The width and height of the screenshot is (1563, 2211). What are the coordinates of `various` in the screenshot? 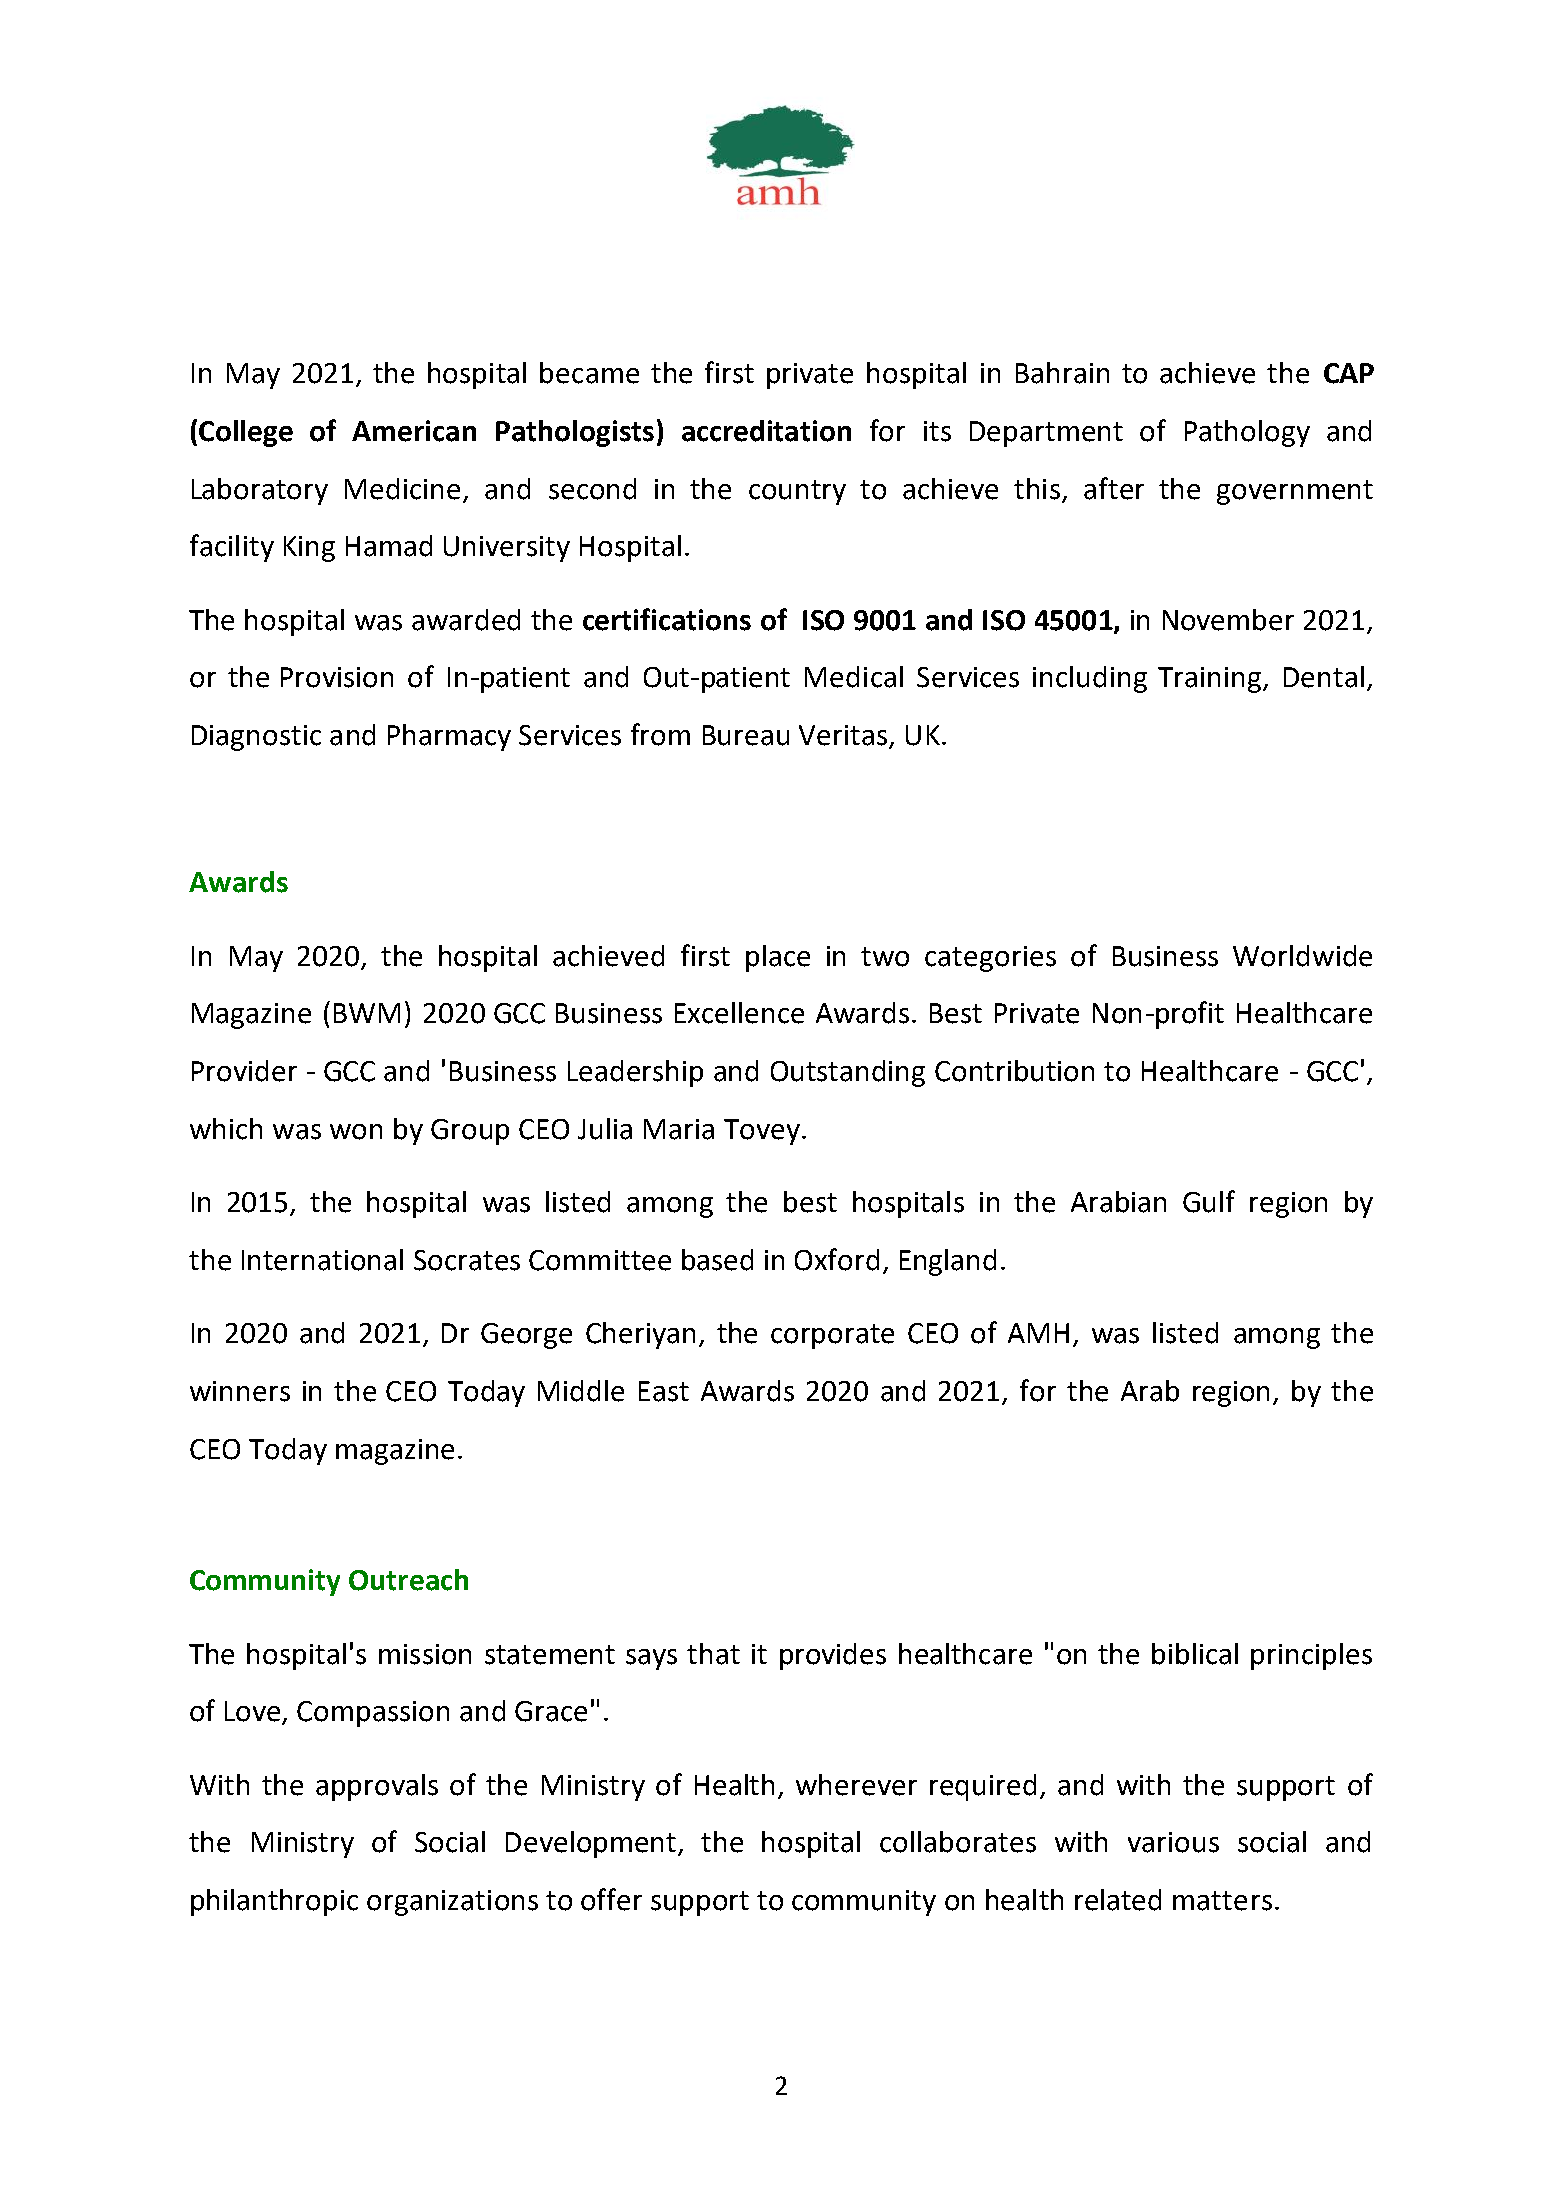 It's located at (1173, 1842).
